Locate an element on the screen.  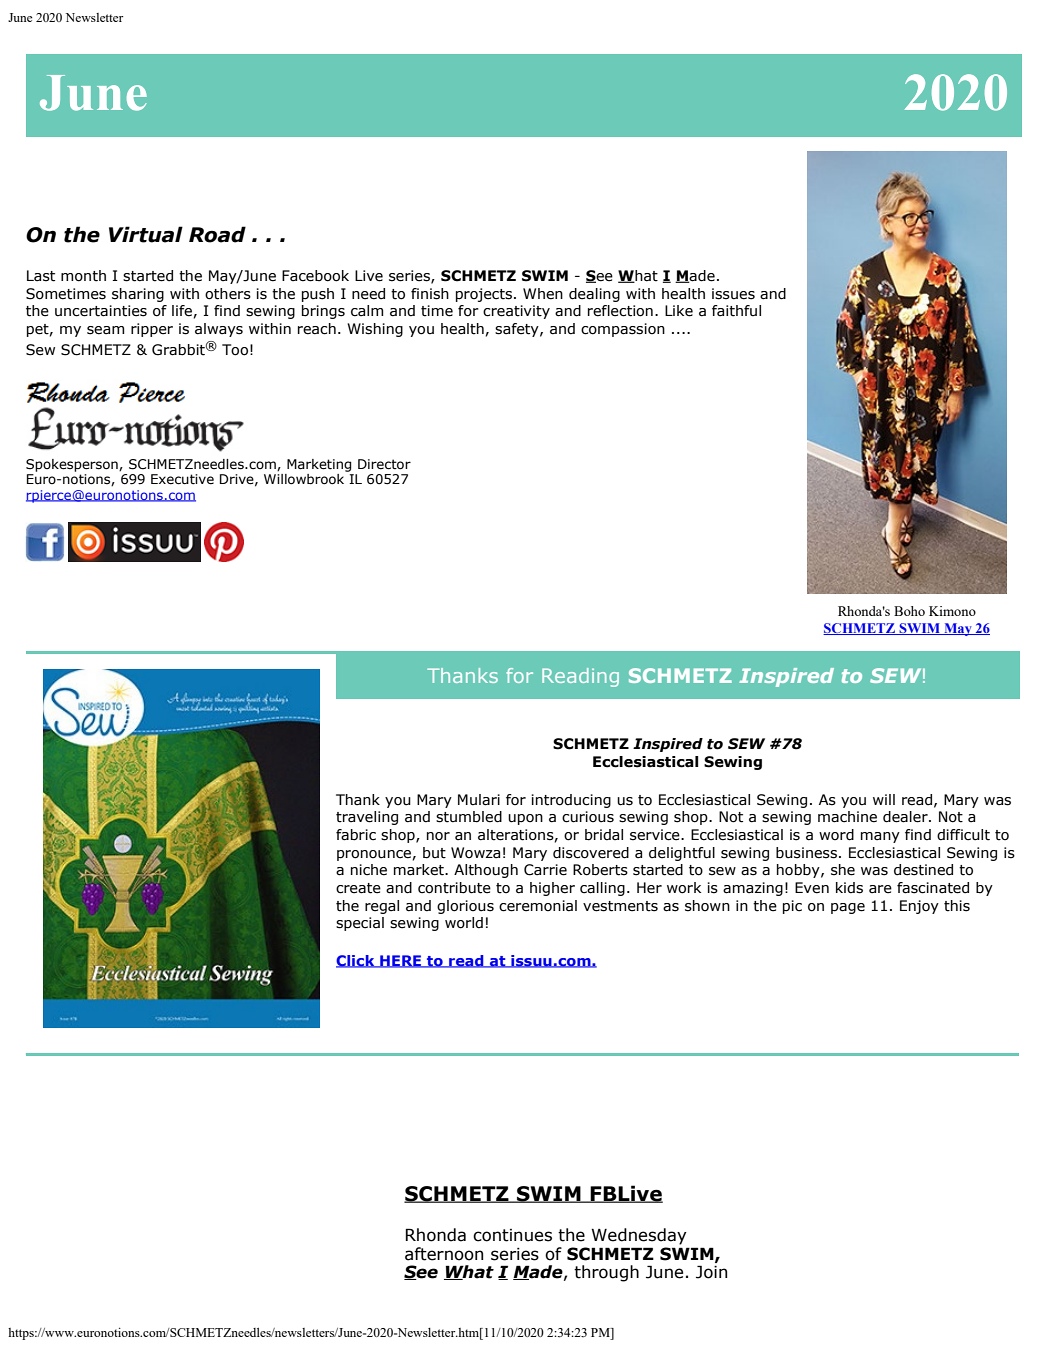
projects is located at coordinates (484, 295).
